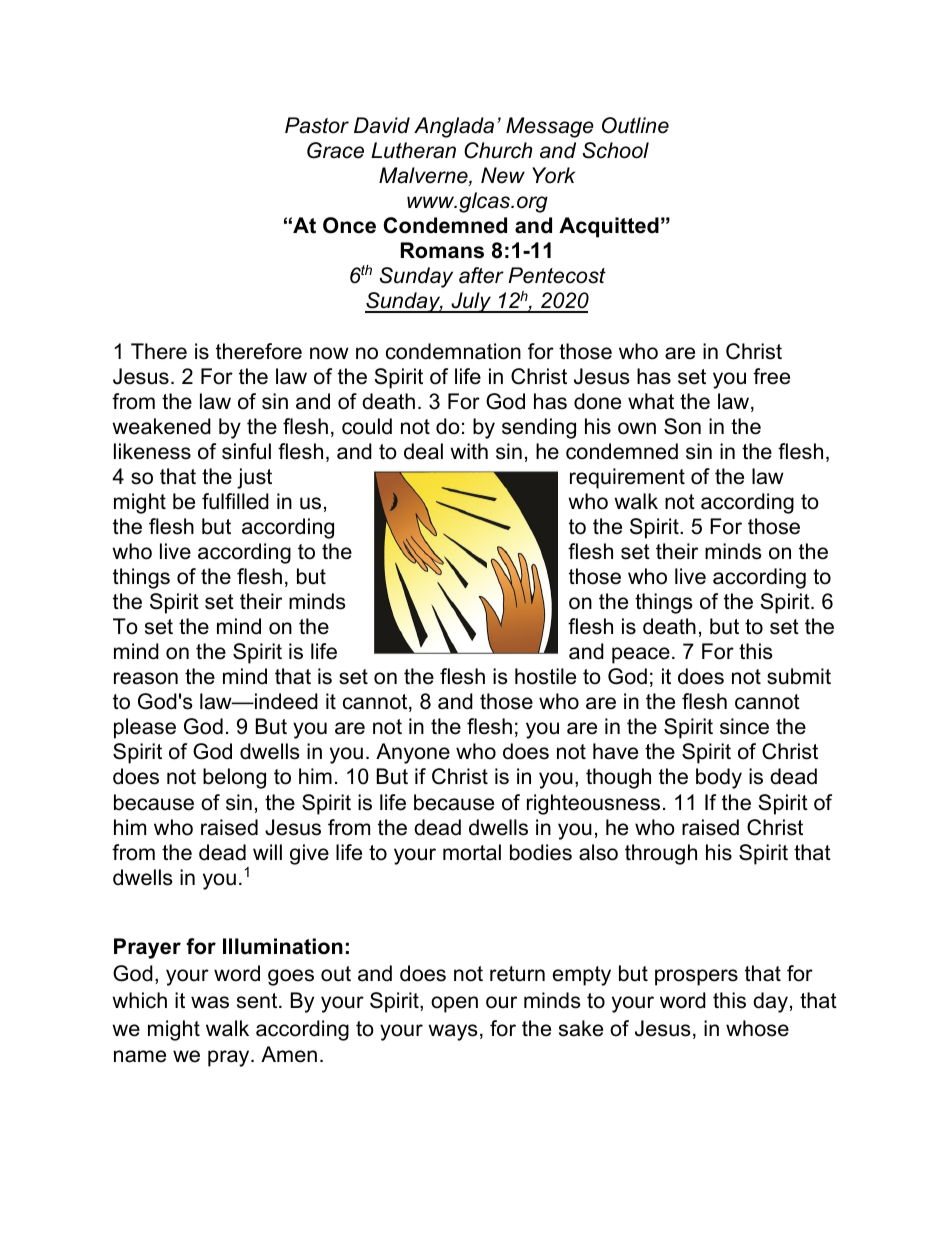 This screenshot has width=952, height=1233. I want to click on mortal, so click(472, 852).
